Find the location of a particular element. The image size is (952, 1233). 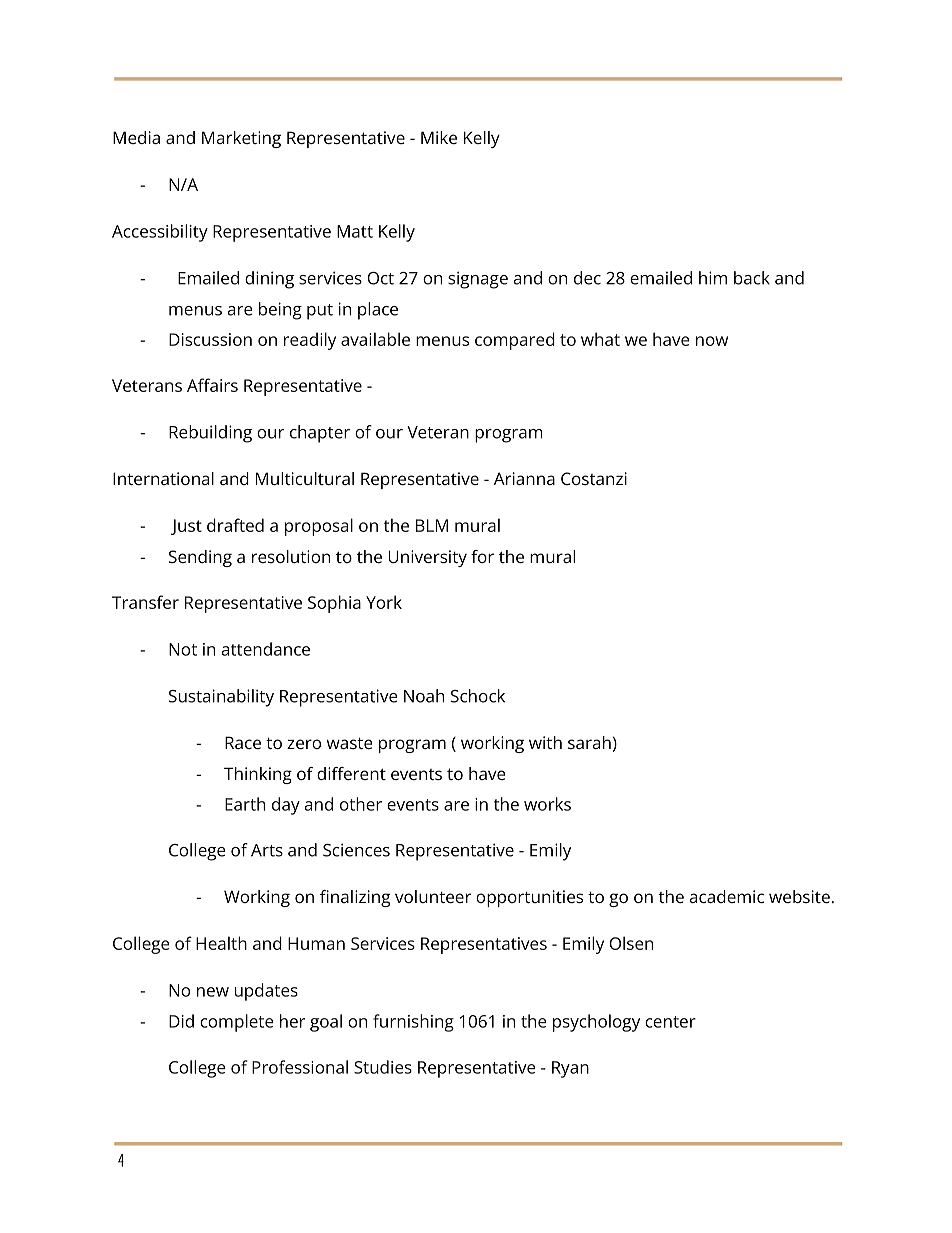

Mike is located at coordinates (439, 137).
